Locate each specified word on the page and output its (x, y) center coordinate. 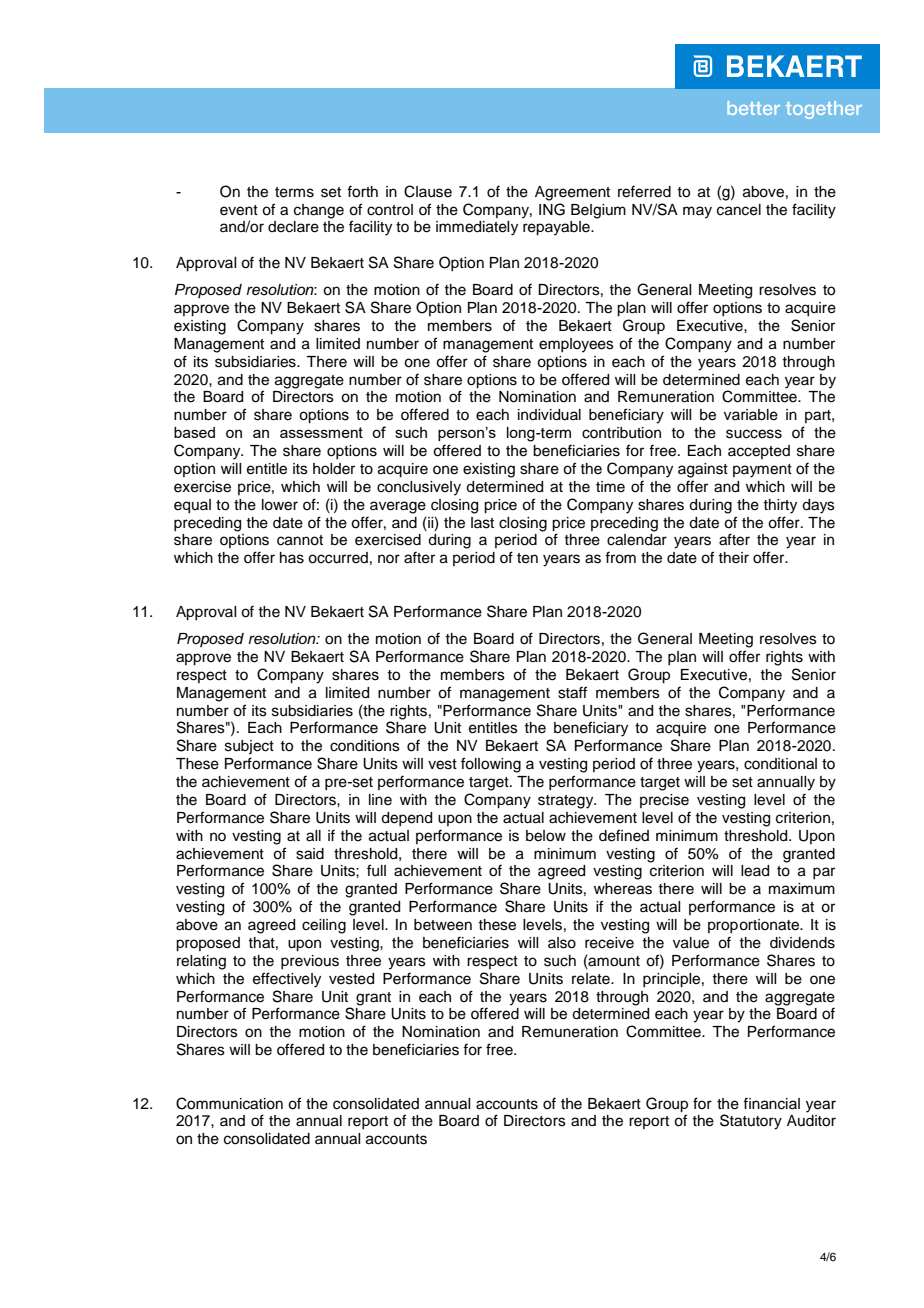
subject (249, 747)
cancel (739, 210)
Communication (229, 1103)
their (733, 558)
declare (293, 227)
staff (572, 692)
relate (592, 979)
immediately (477, 228)
